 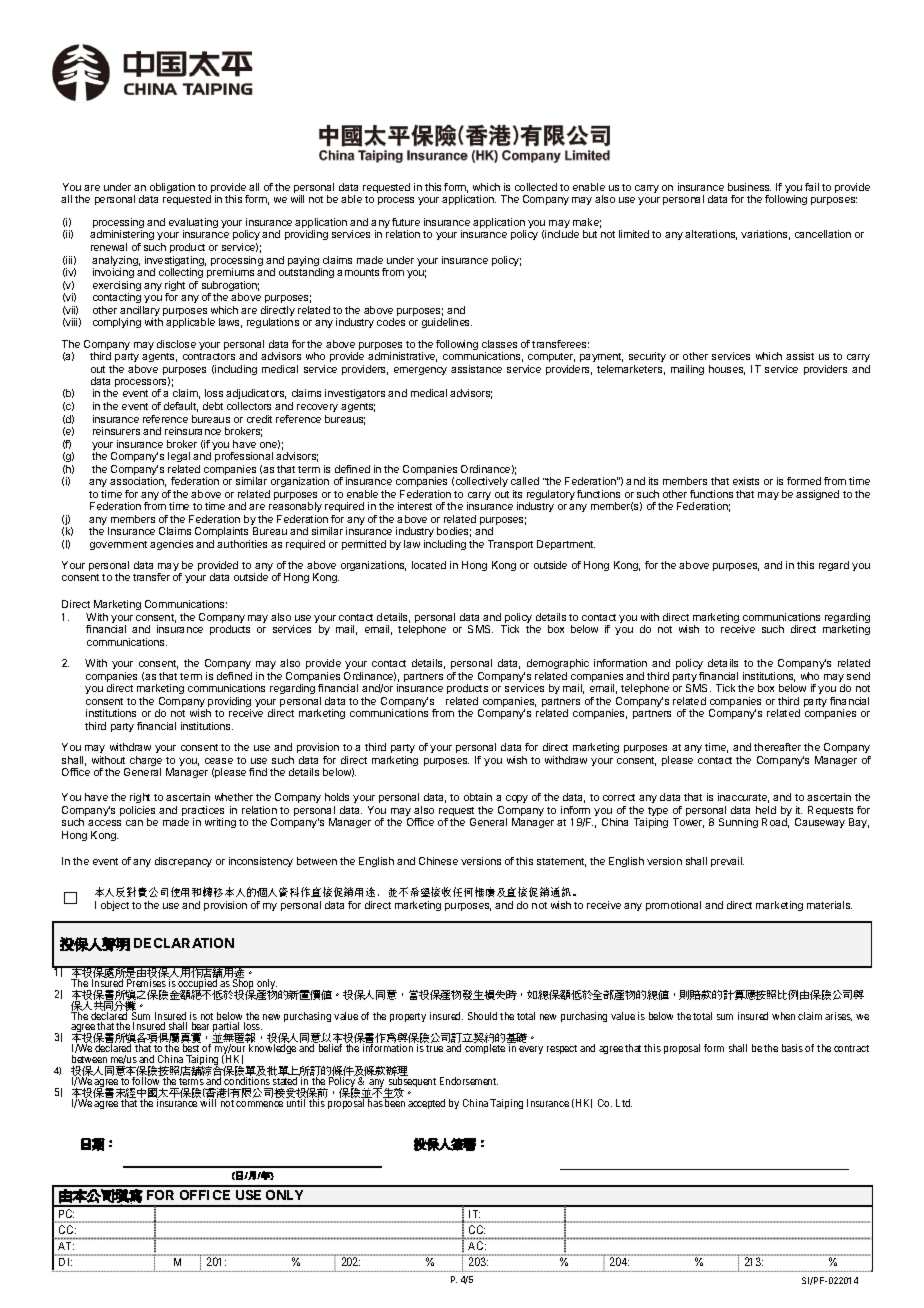 I want to click on practices, so click(x=203, y=812).
